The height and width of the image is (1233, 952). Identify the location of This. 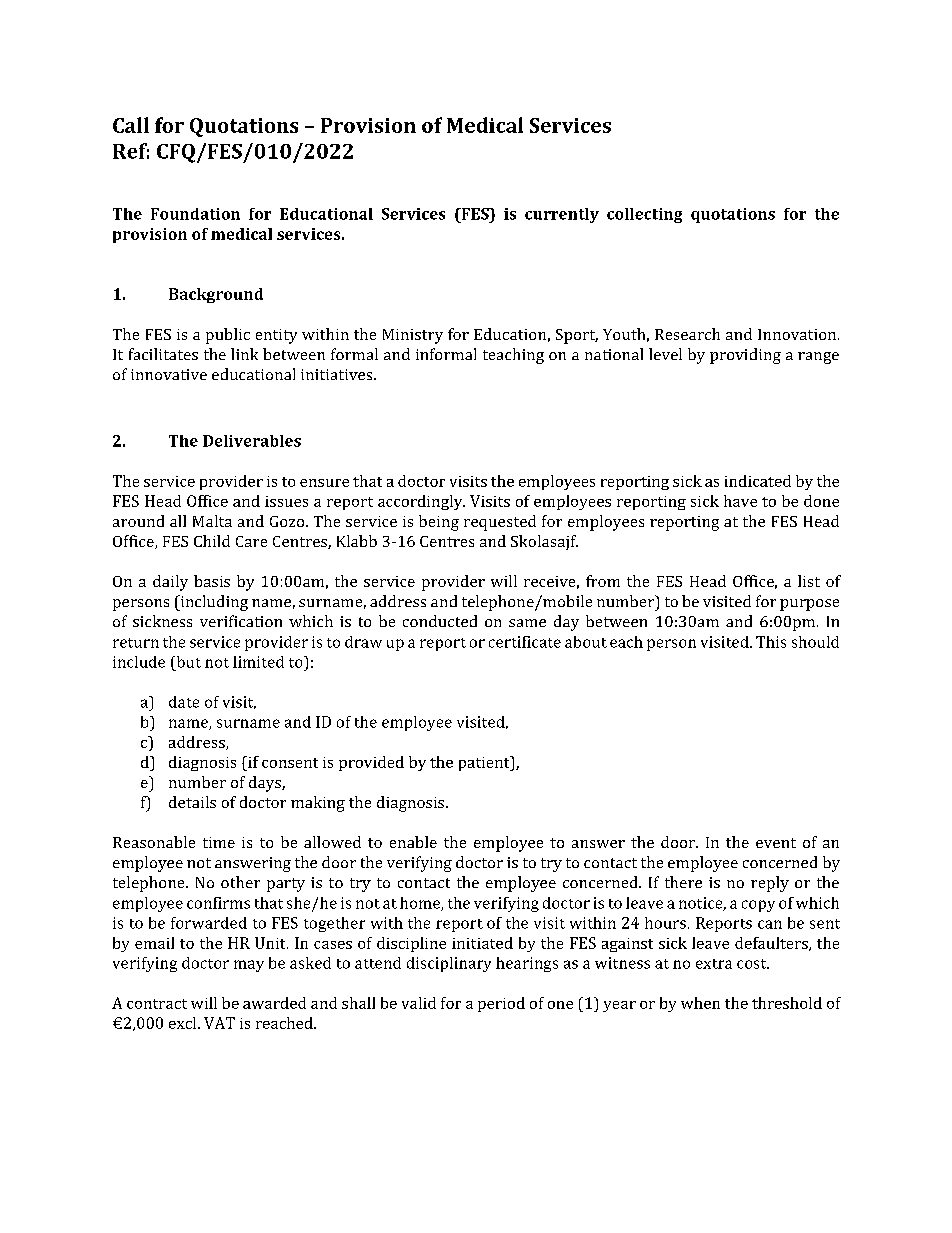
(771, 642).
